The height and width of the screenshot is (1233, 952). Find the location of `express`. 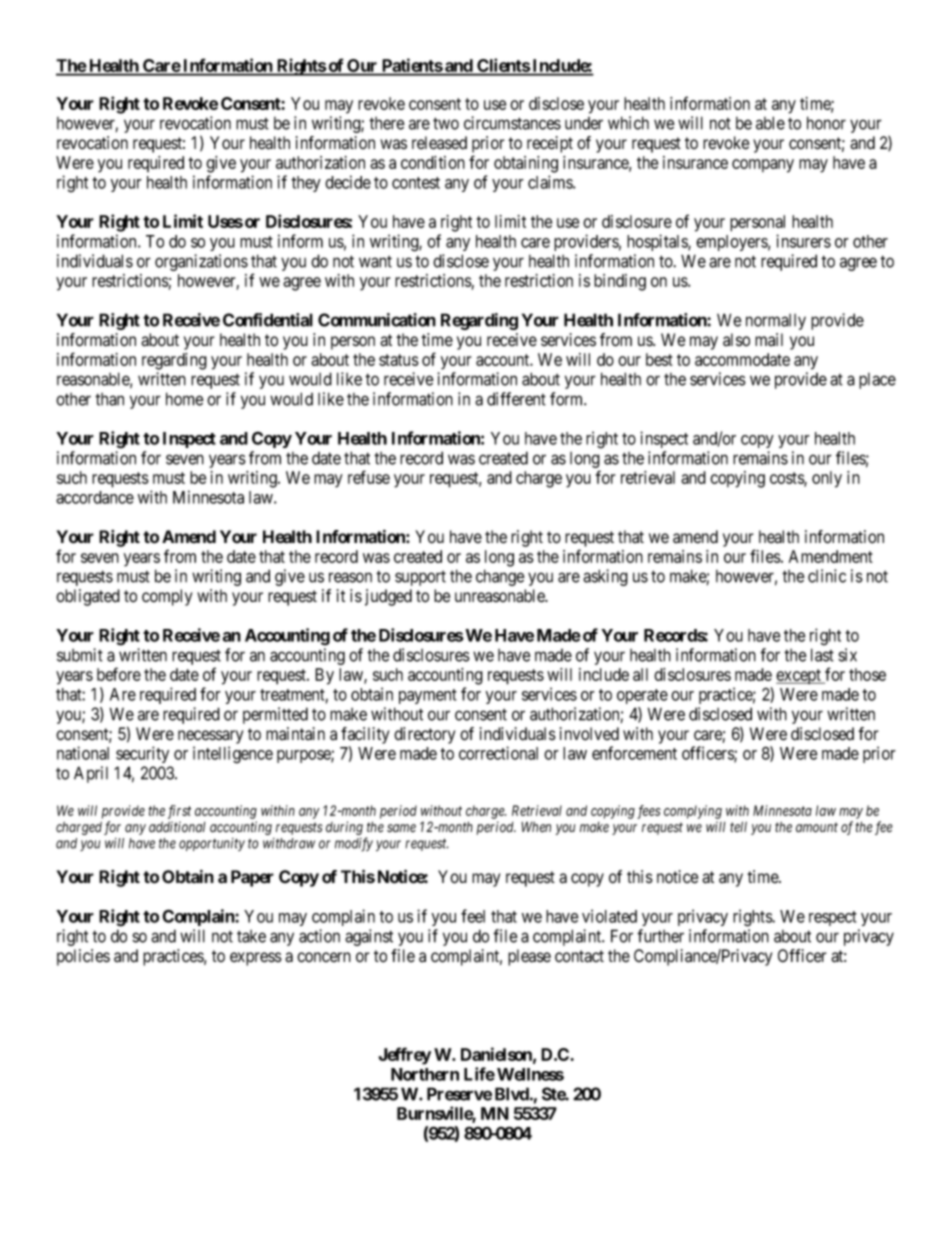

express is located at coordinates (256, 959).
